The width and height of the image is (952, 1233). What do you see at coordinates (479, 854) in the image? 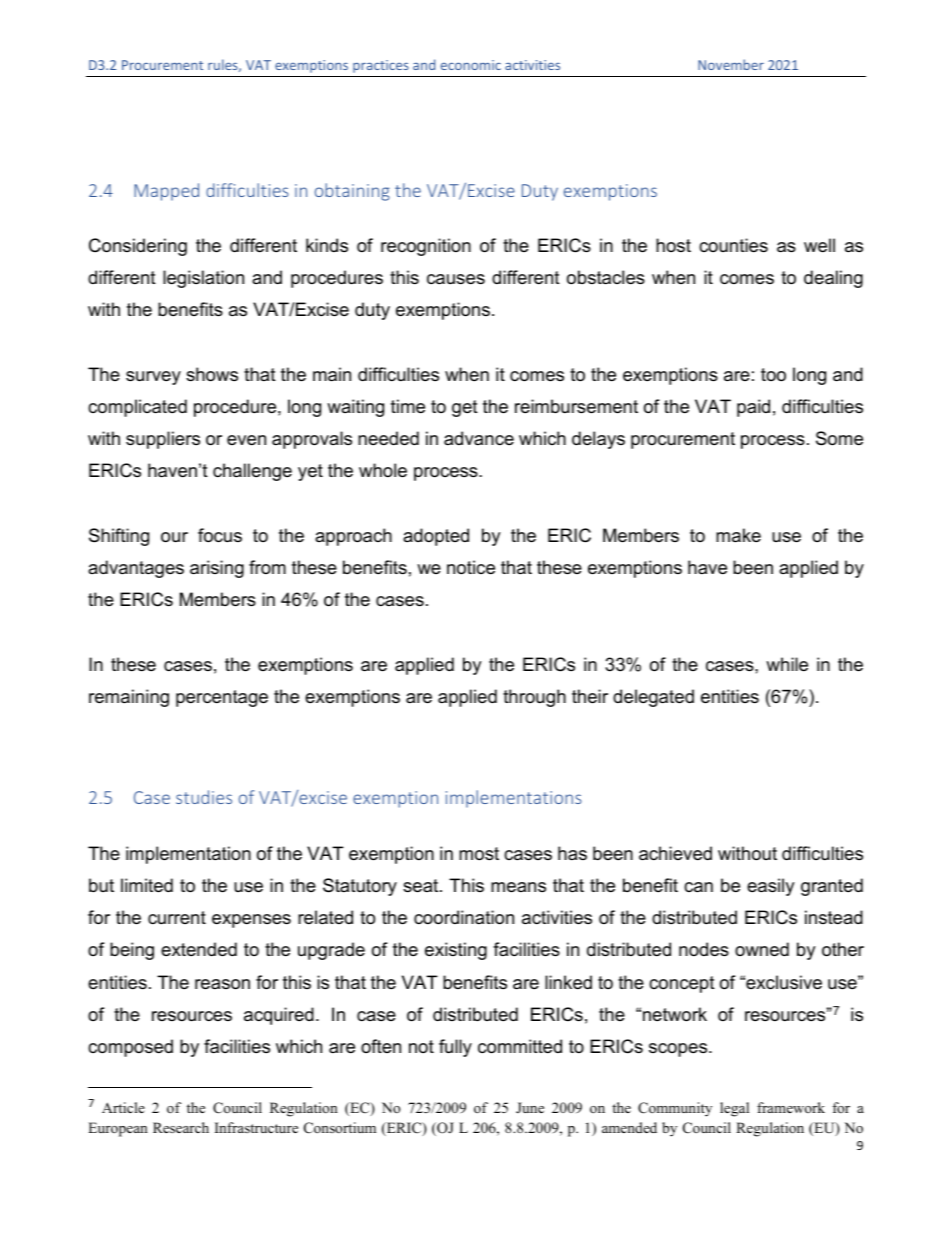
I see `most` at bounding box center [479, 854].
